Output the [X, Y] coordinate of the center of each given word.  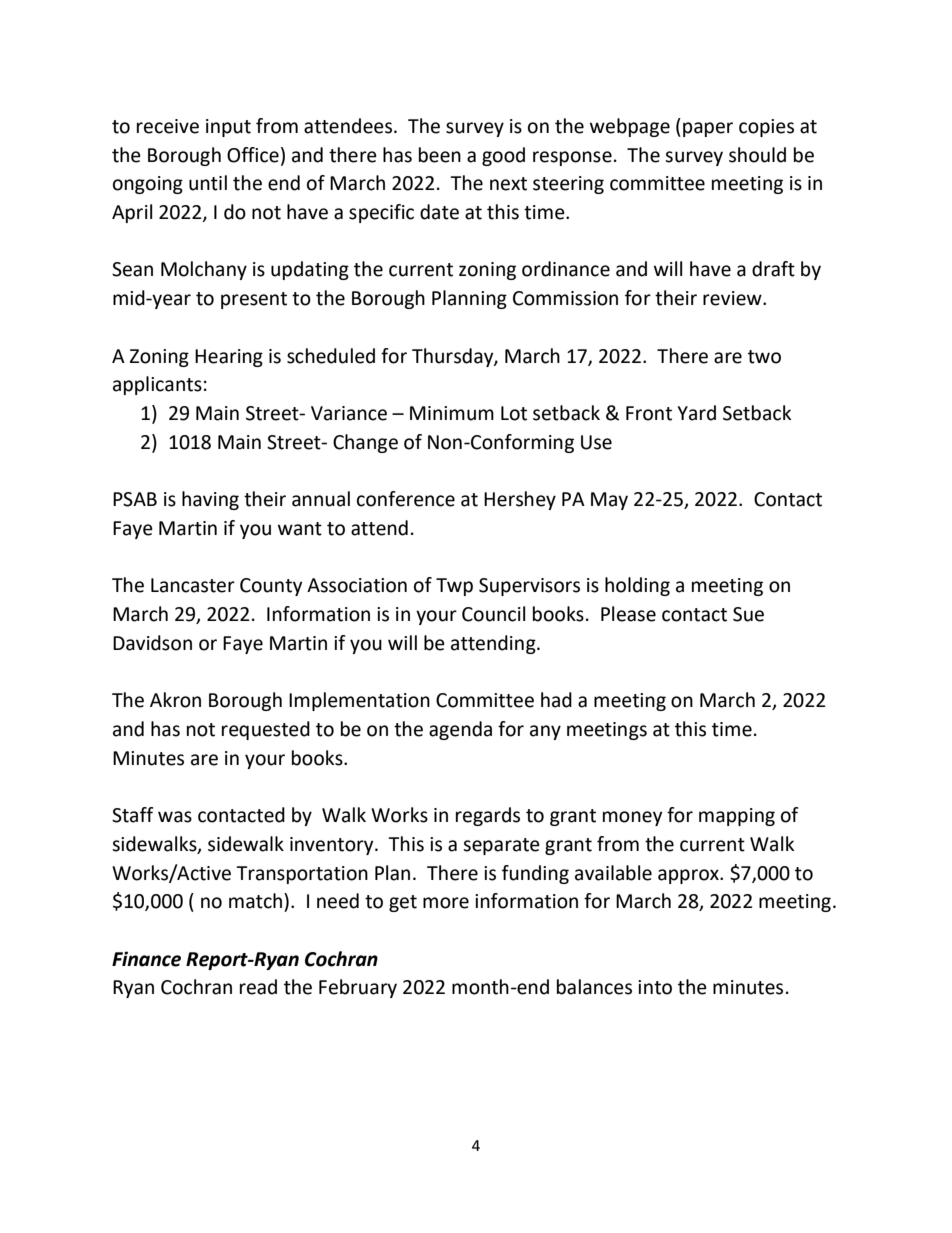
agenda [460, 730]
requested [266, 730]
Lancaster [193, 585]
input [228, 128]
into [655, 987]
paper [708, 129]
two [764, 357]
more [446, 903]
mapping [737, 817]
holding [637, 586]
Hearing [229, 358]
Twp [454, 587]
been [440, 155]
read [258, 987]
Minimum [452, 413]
